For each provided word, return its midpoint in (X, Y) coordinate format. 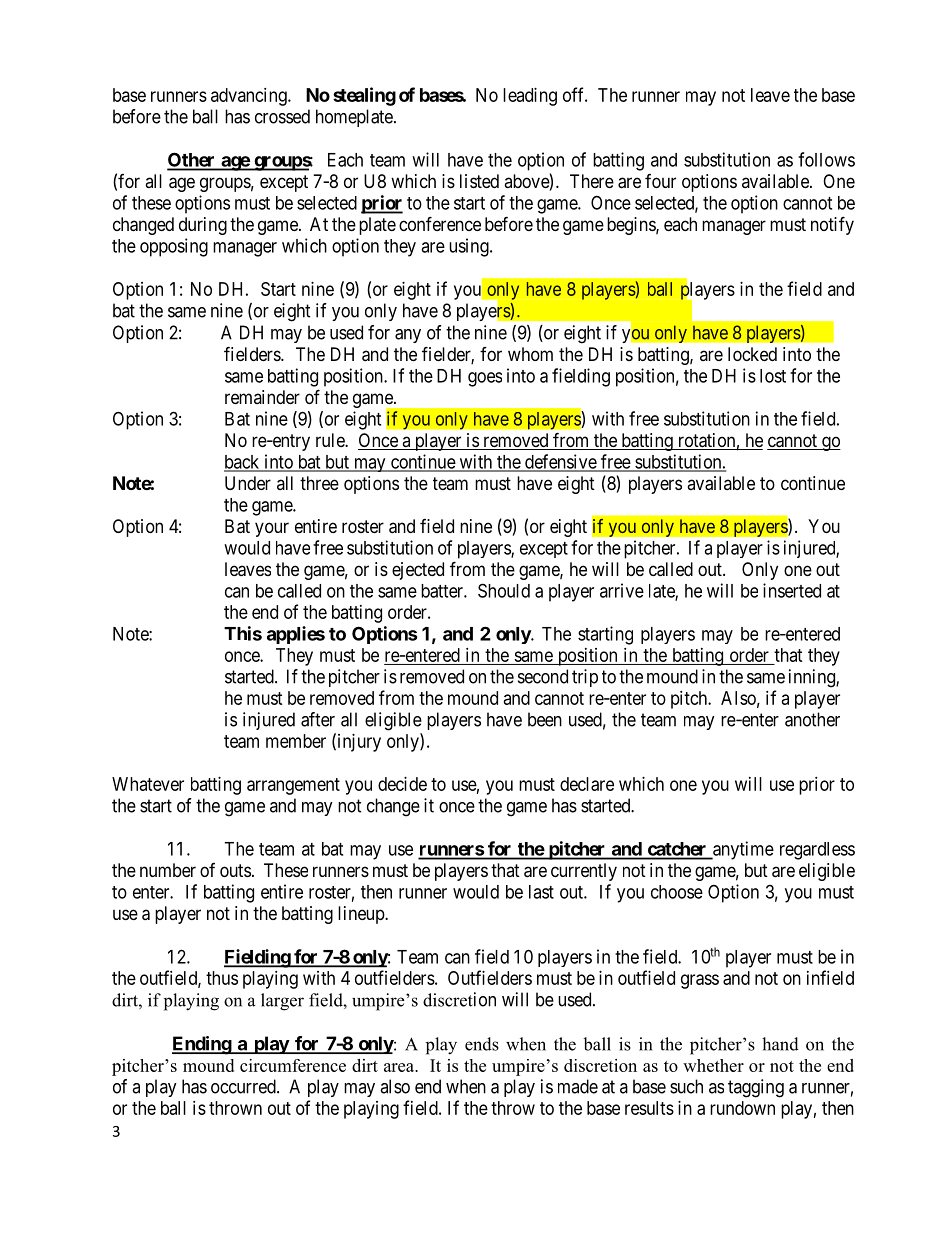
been (545, 719)
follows (826, 159)
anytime (742, 850)
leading (530, 97)
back (243, 463)
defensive (560, 462)
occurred (244, 1086)
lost (773, 376)
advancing (250, 97)
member (296, 741)
